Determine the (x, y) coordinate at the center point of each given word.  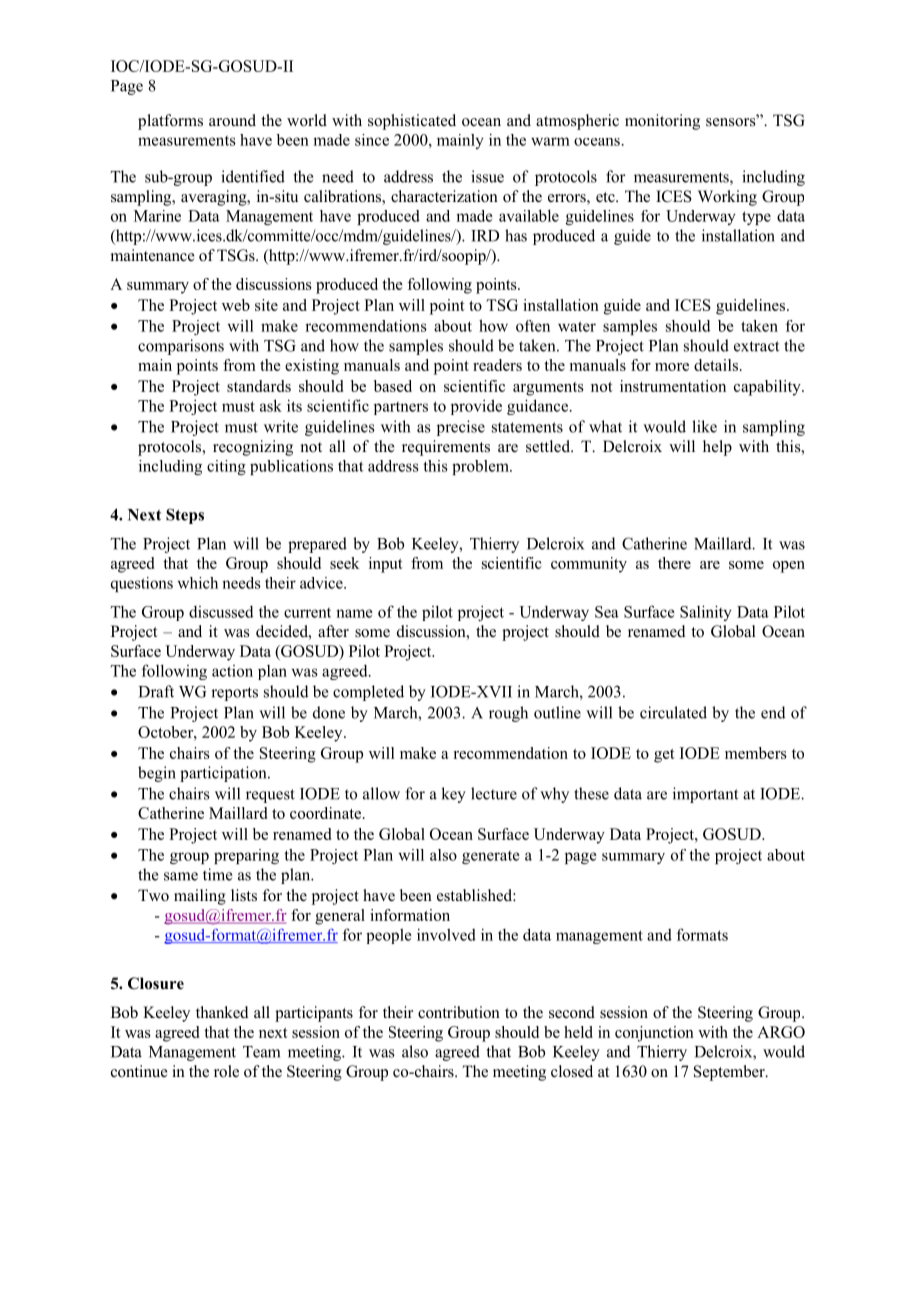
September (730, 1073)
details (716, 365)
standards (259, 386)
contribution (459, 1012)
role (226, 1071)
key (453, 795)
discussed (221, 612)
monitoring (662, 122)
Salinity (706, 613)
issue (487, 176)
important (705, 795)
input (386, 565)
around (232, 120)
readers (497, 365)
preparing (246, 856)
